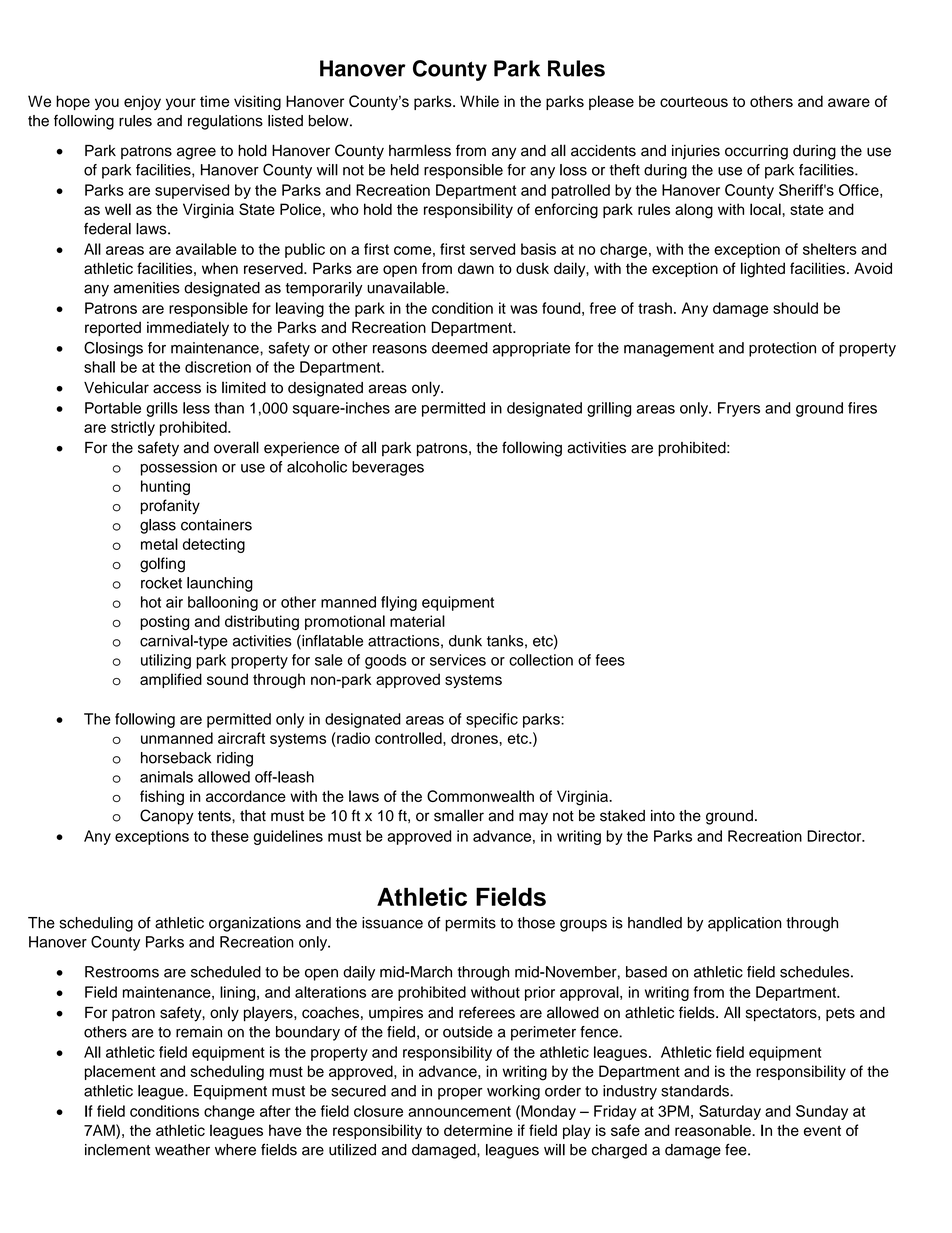 The height and width of the screenshot is (1233, 952). Describe the element at coordinates (460, 348) in the screenshot. I see `deemed` at that location.
